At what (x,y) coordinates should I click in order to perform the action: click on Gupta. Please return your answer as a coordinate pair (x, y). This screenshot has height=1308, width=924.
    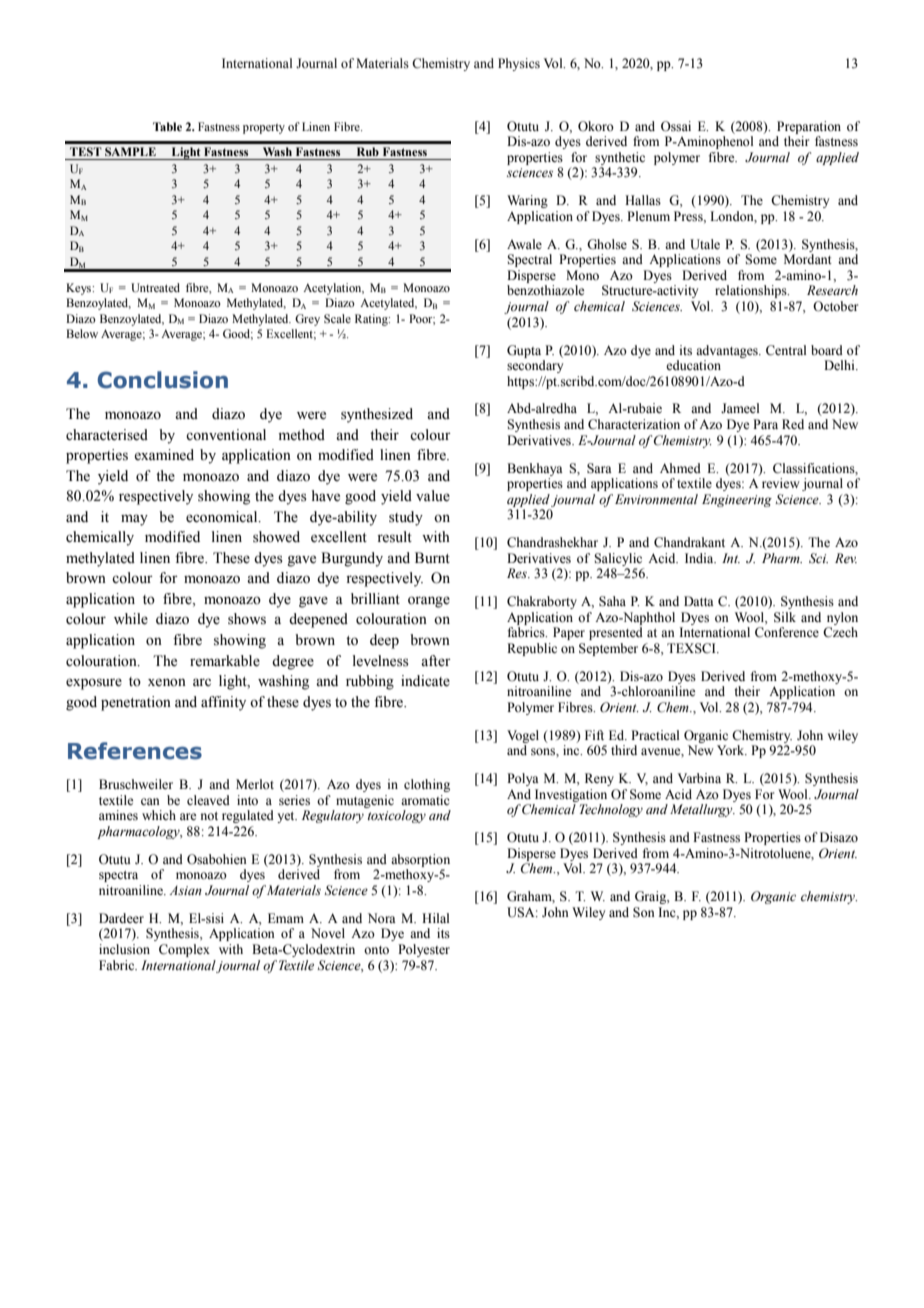
    Looking at the image, I should click on (524, 351).
